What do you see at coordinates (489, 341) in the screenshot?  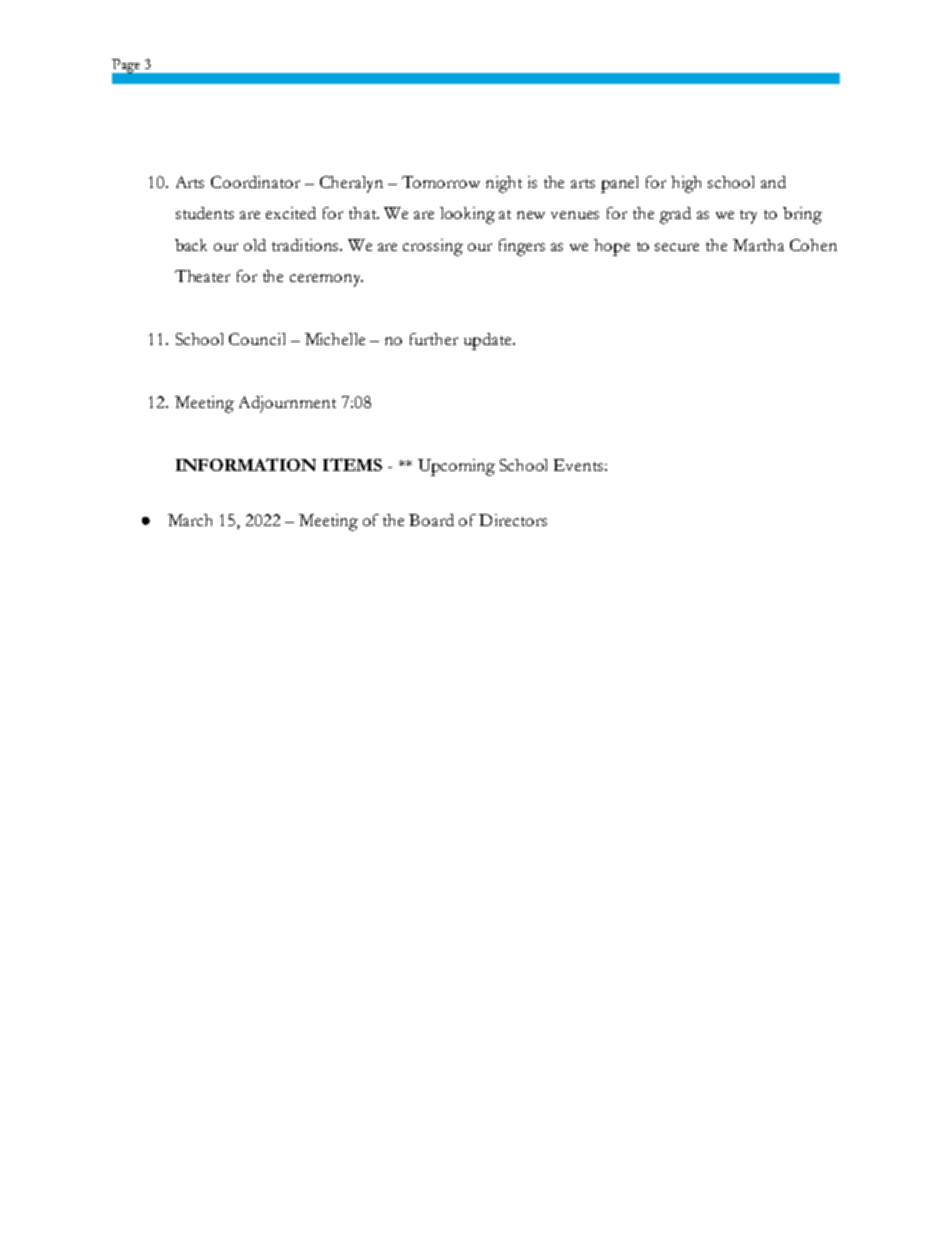 I see `update` at bounding box center [489, 341].
